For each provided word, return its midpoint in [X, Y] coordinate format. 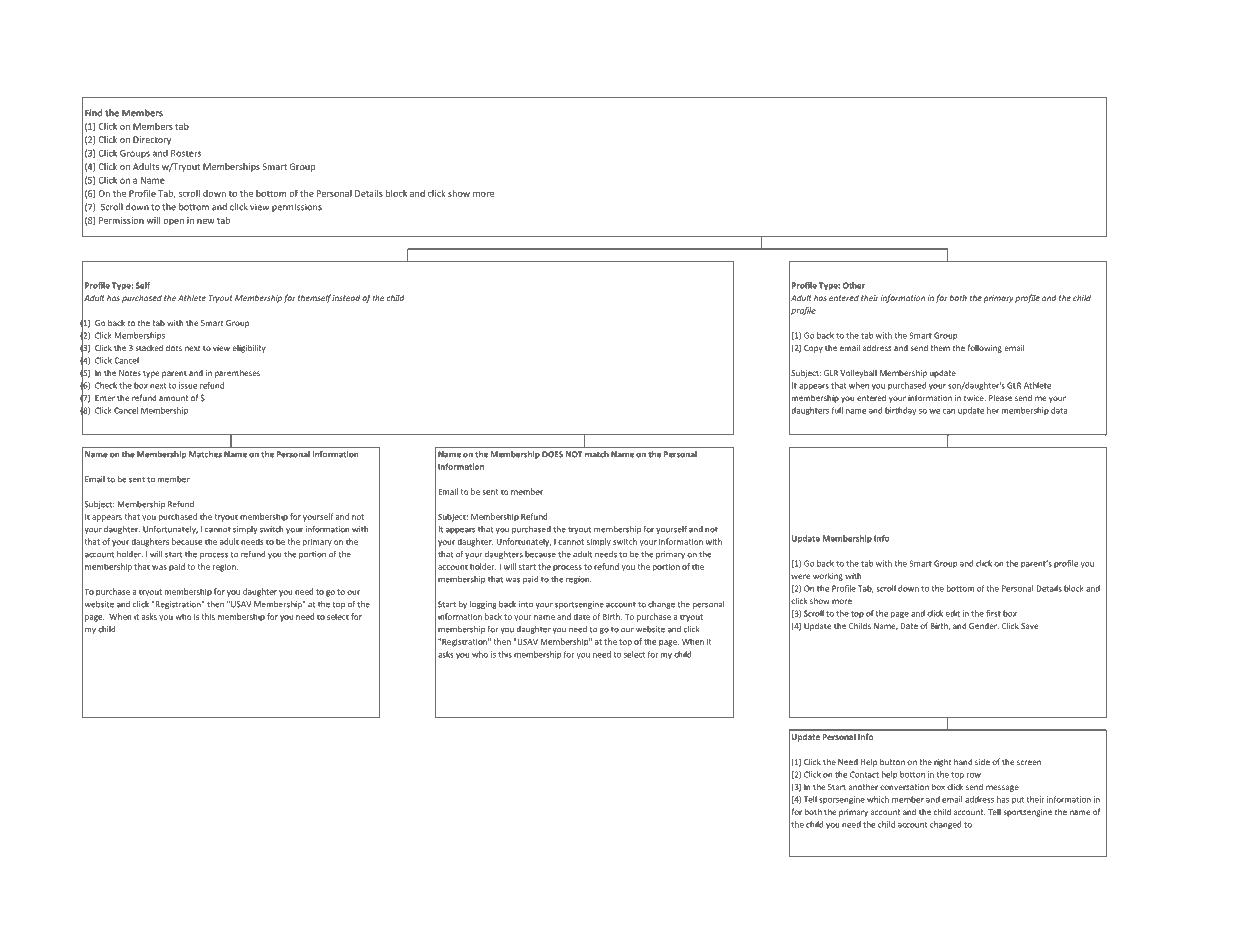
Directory [152, 140]
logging [483, 605]
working [828, 576]
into [526, 604]
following [985, 348]
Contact [864, 774]
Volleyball [858, 373]
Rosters [186, 153]
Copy [813, 349]
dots [174, 347]
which [878, 799]
